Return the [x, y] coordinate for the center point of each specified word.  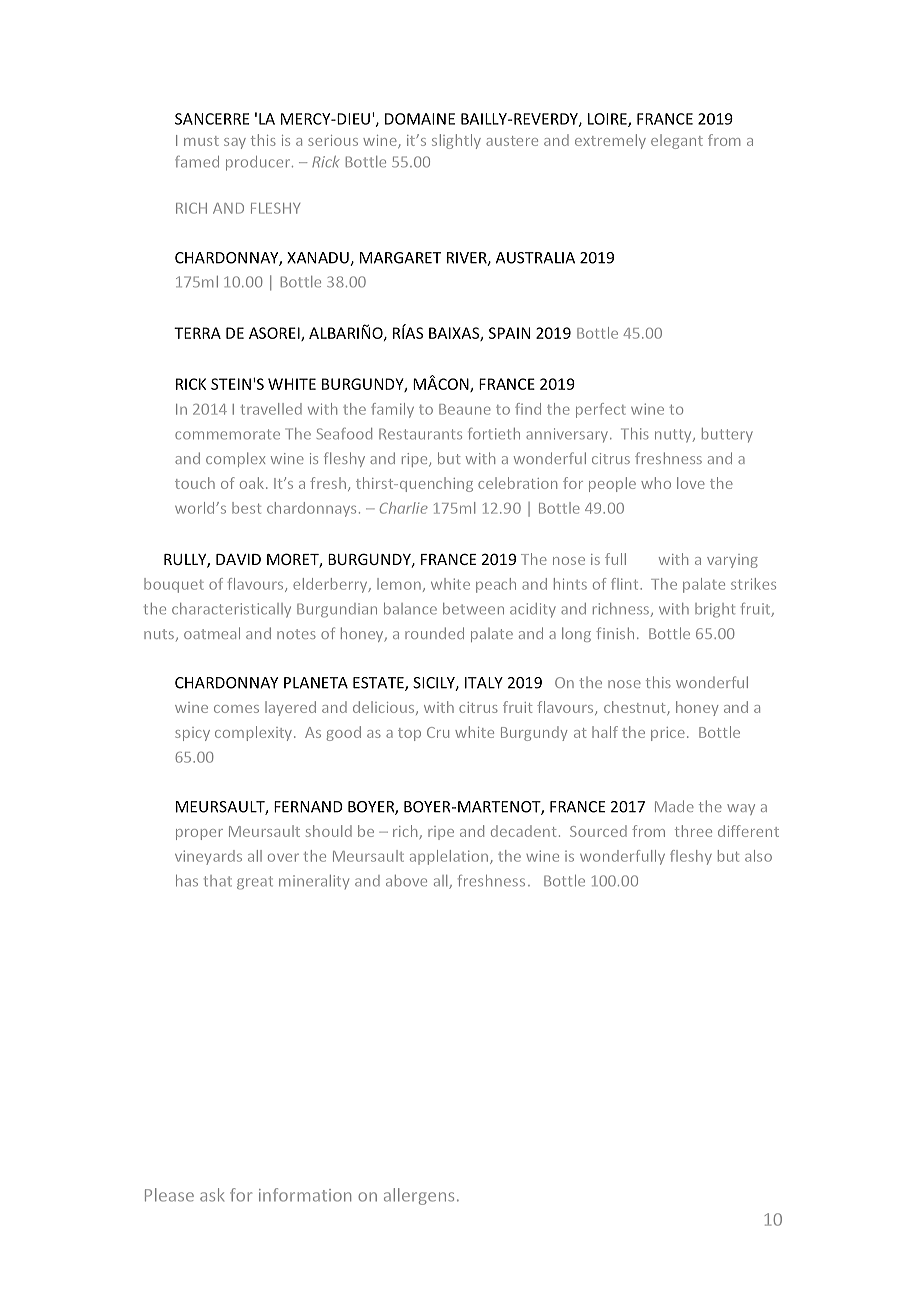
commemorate [227, 434]
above [406, 881]
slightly [456, 141]
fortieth [494, 434]
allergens [419, 1196]
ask [212, 1195]
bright [715, 610]
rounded [434, 633]
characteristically [231, 610]
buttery [727, 435]
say [235, 143]
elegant [677, 141]
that [218, 881]
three [693, 831]
